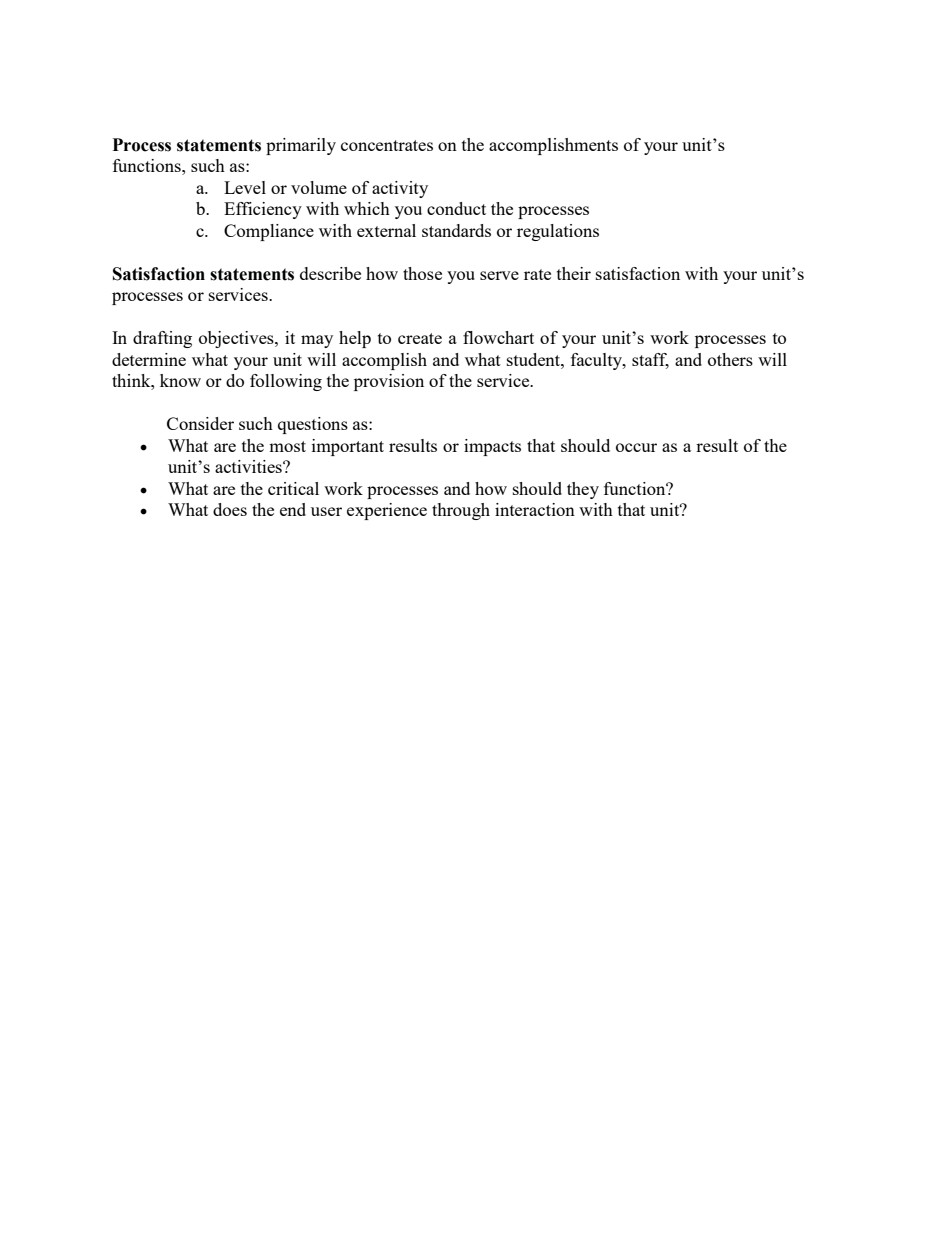 The height and width of the screenshot is (1233, 952). I want to click on their, so click(574, 273).
